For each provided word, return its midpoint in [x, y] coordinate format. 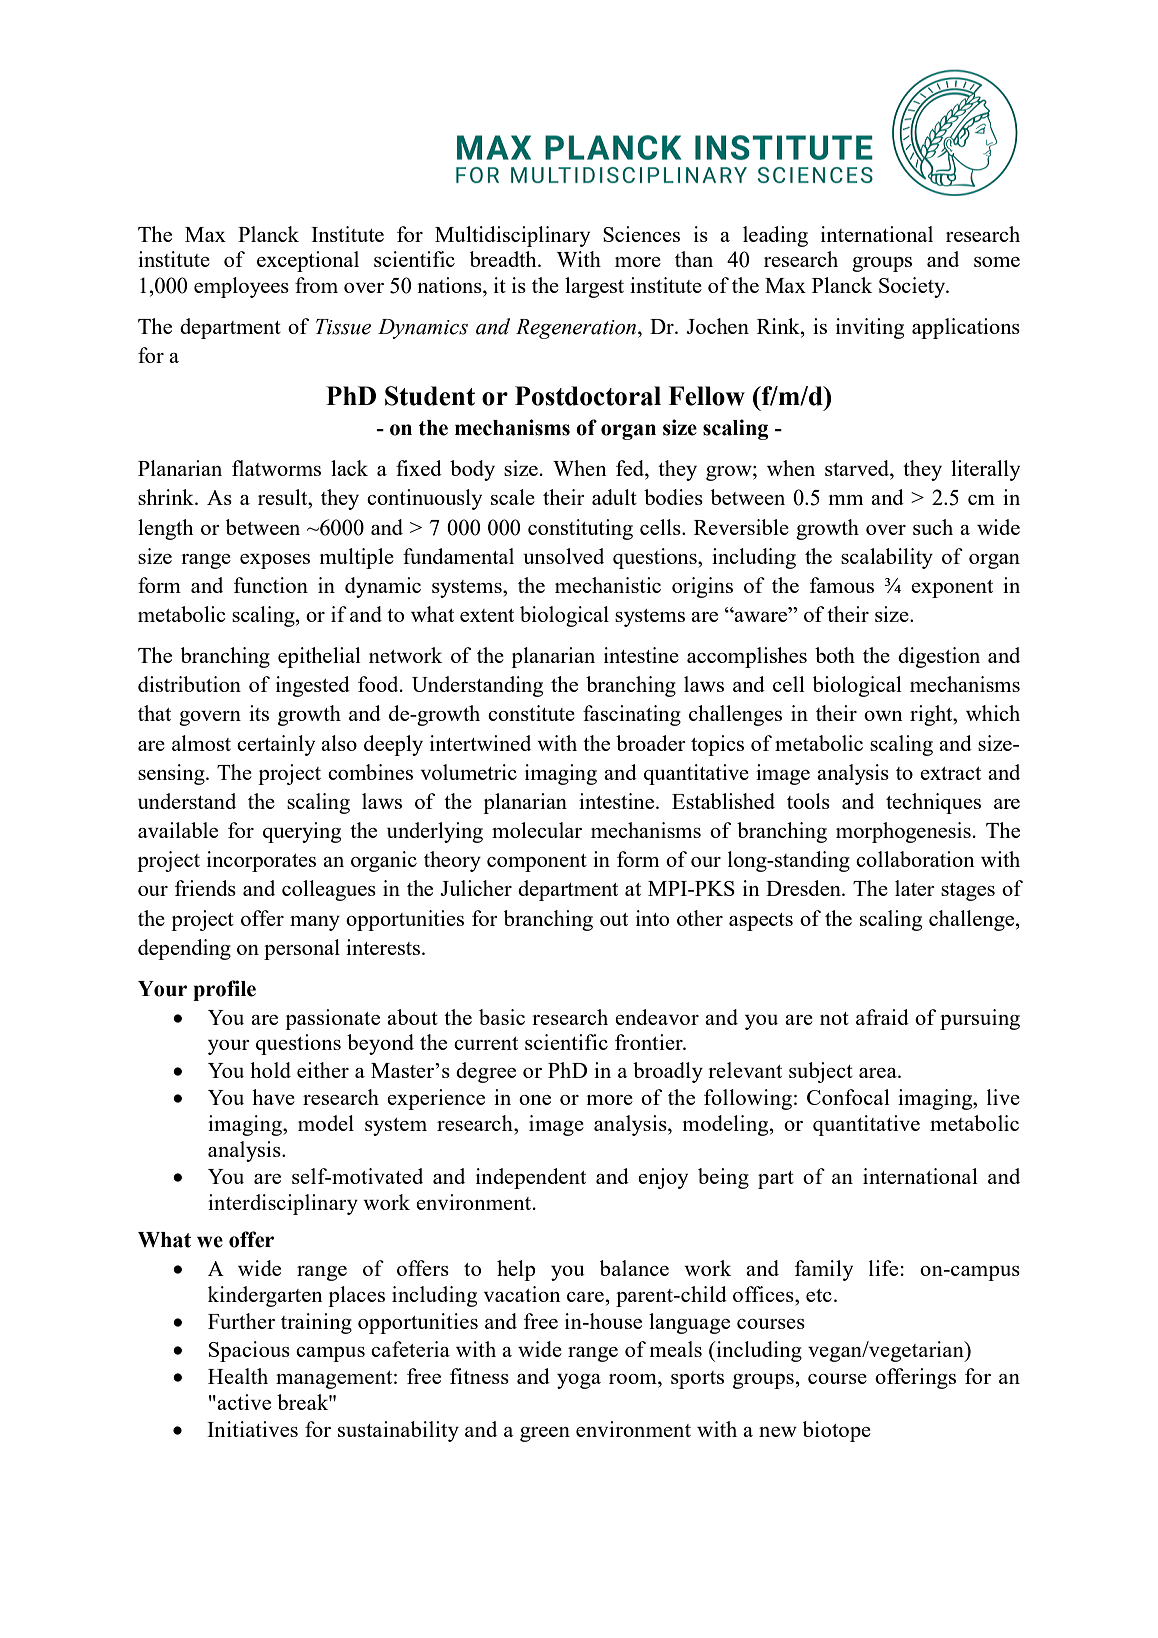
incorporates [261, 861]
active [243, 1402]
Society [913, 287]
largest [594, 287]
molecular [537, 830]
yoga [579, 1381]
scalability [887, 558]
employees [241, 287]
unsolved [563, 556]
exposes [275, 561]
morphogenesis [903, 832]
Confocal [848, 1097]
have [273, 1097]
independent [531, 1178]
